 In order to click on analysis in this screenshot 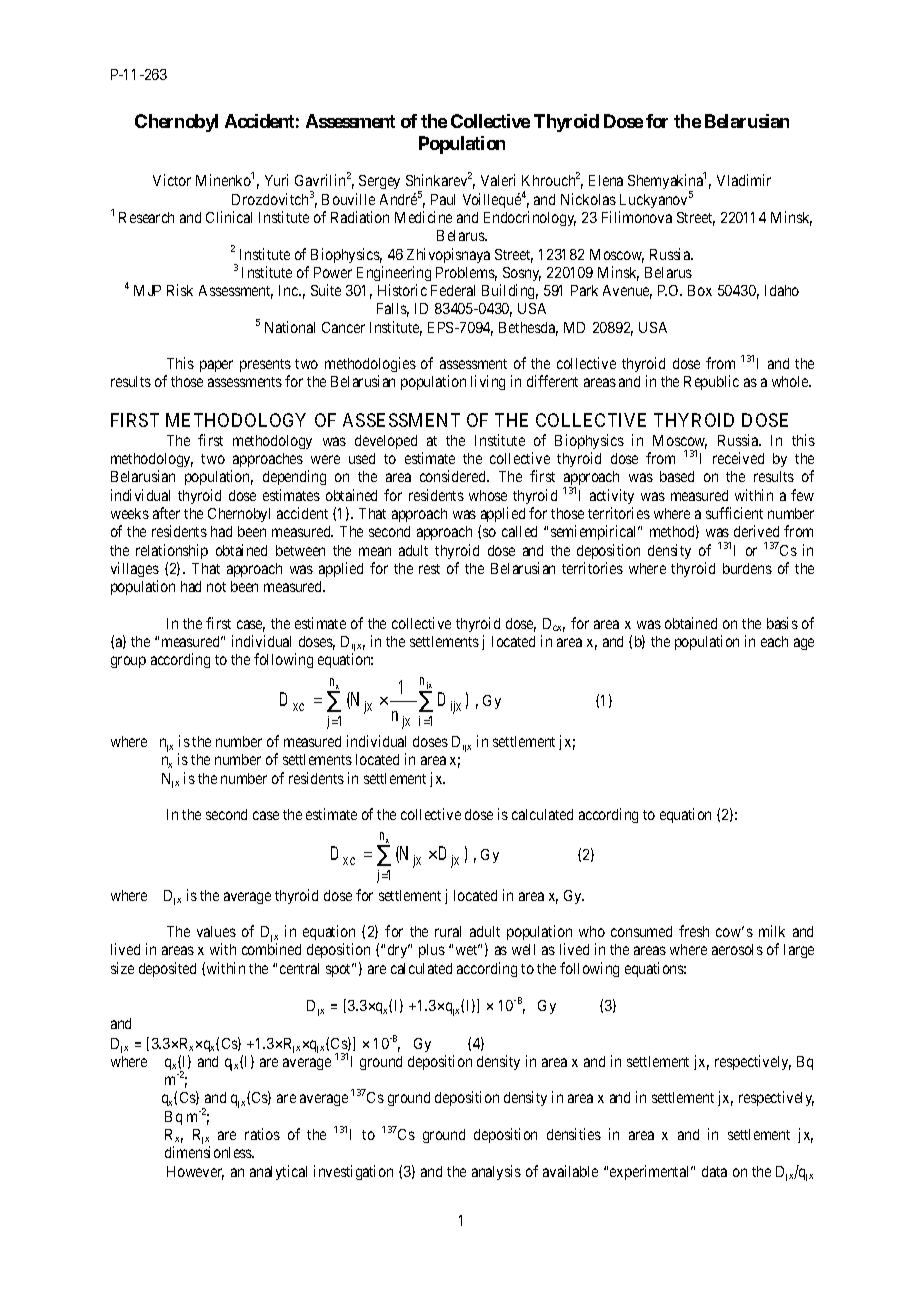, I will do `click(496, 1172)`.
